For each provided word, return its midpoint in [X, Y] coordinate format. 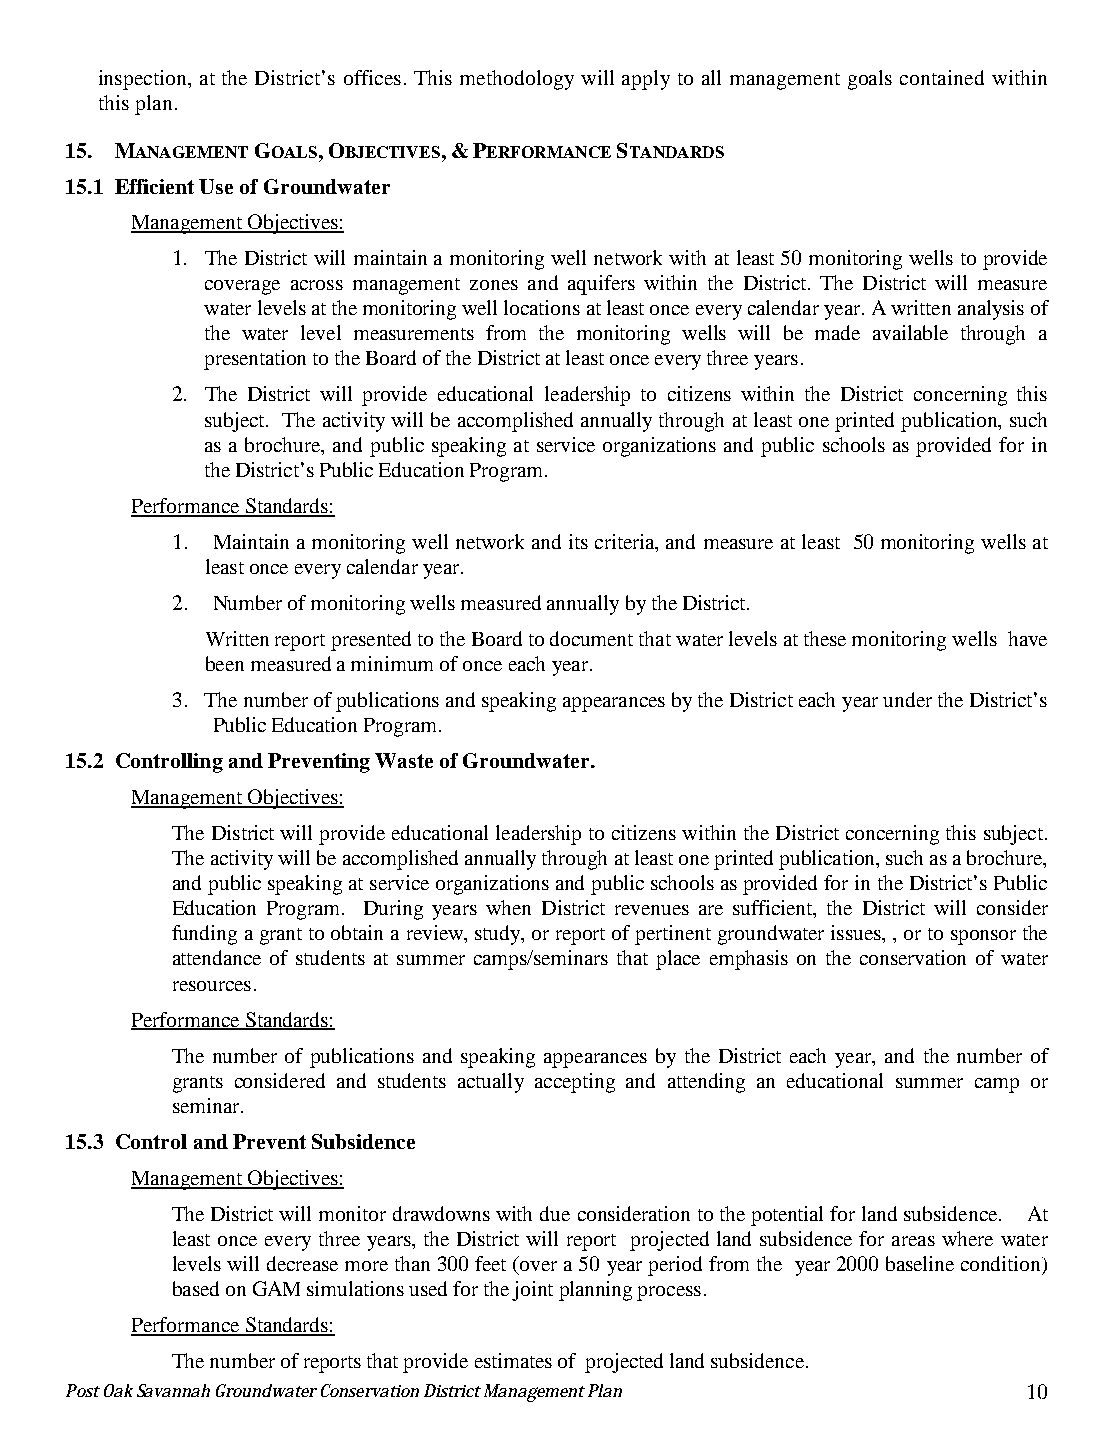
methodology [517, 80]
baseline [920, 1263]
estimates [513, 1360]
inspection [144, 80]
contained [942, 77]
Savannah [173, 1390]
